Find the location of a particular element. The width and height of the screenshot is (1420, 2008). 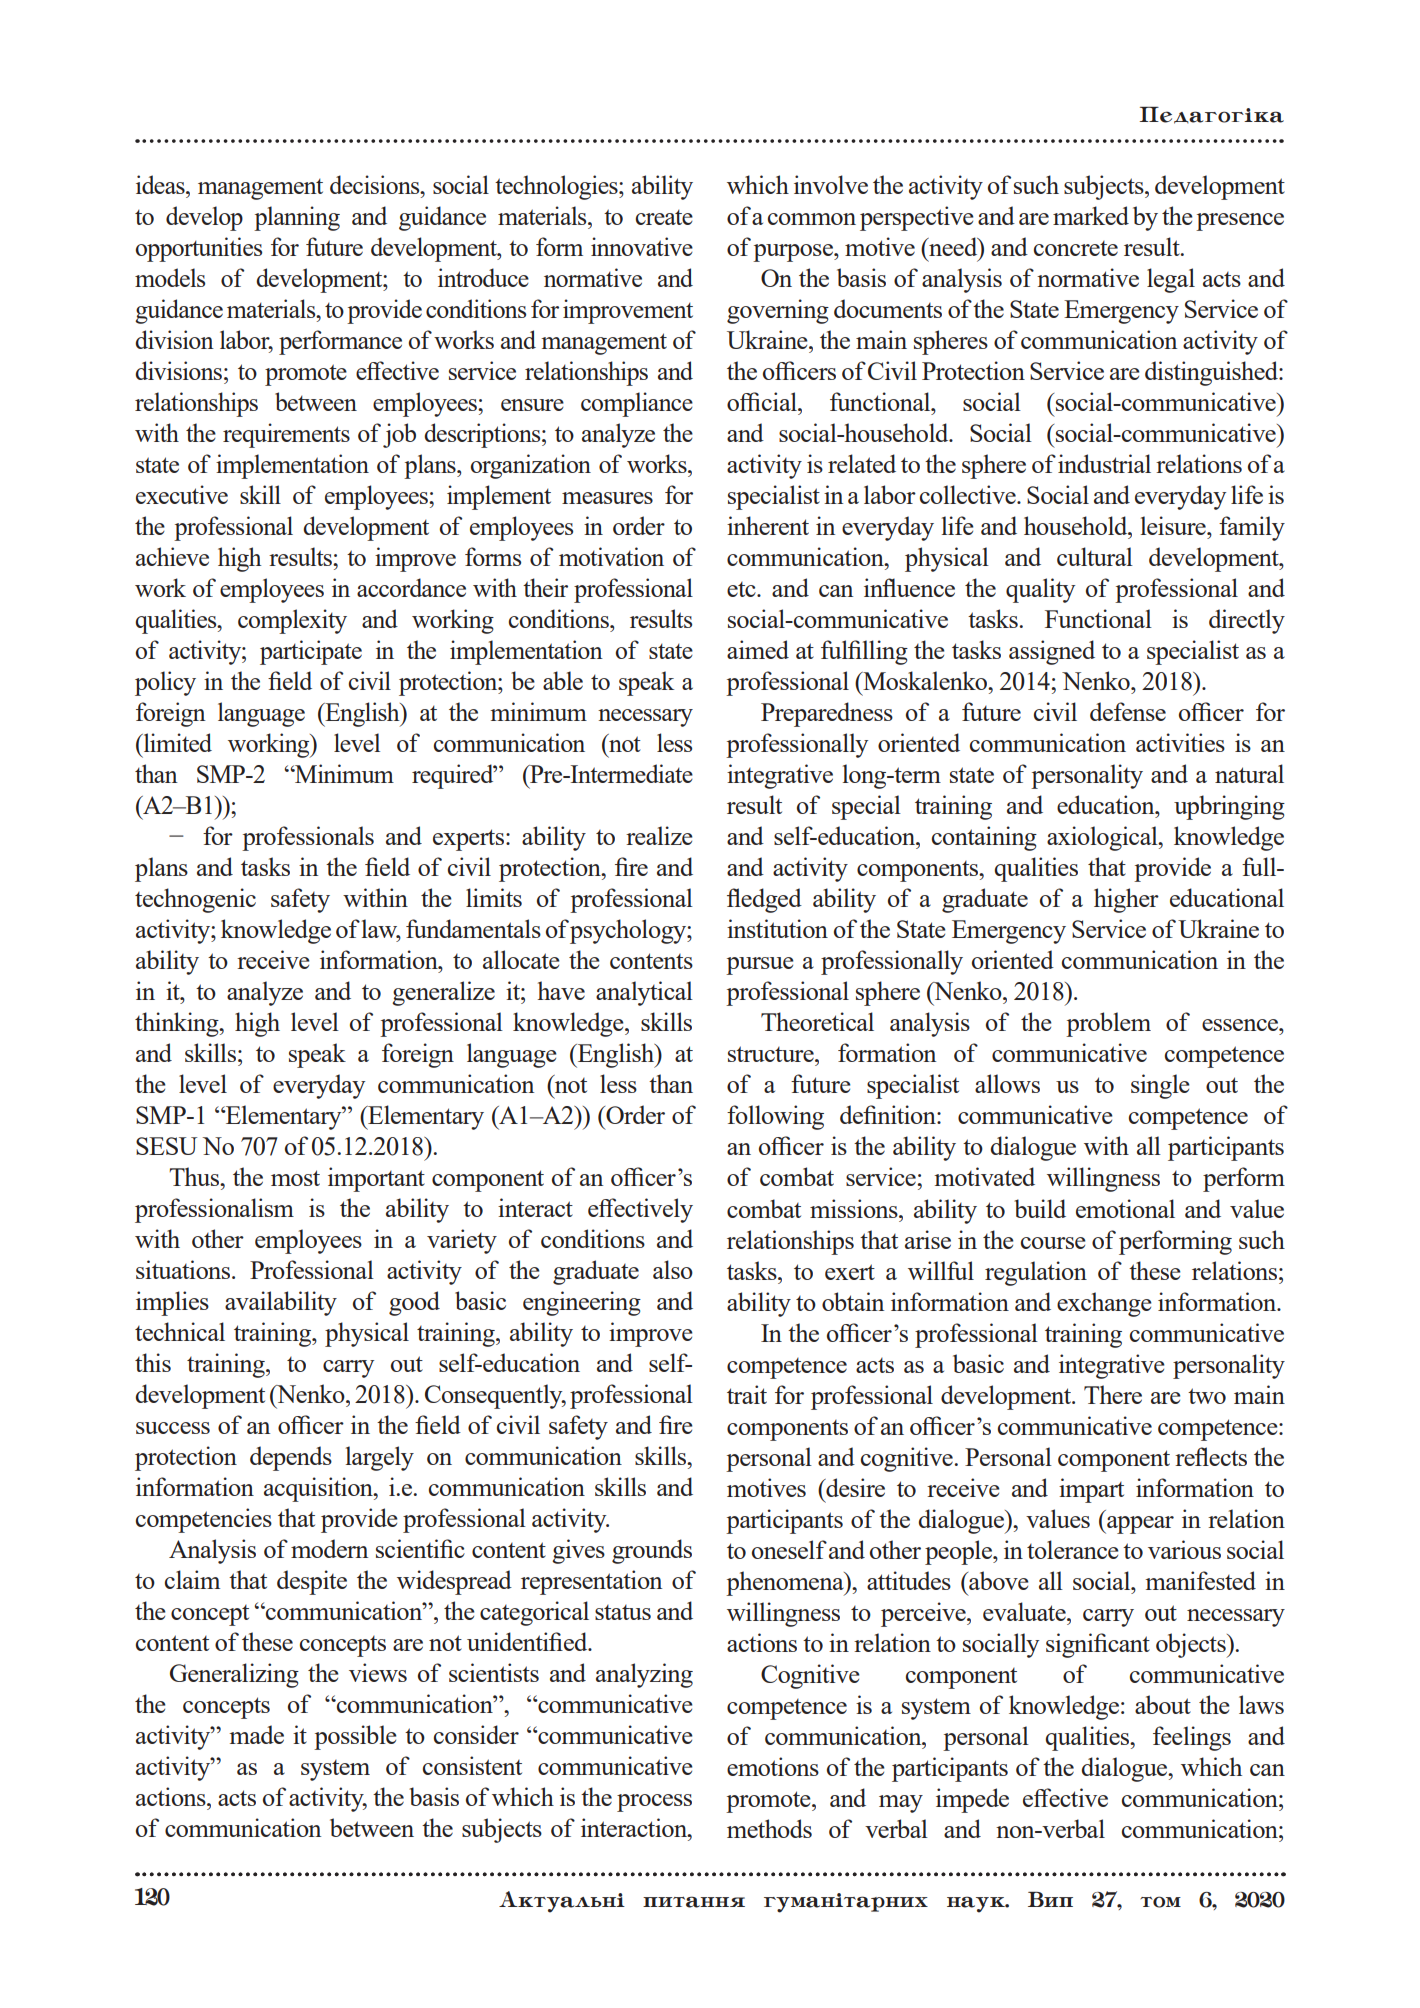

analytical is located at coordinates (644, 993).
